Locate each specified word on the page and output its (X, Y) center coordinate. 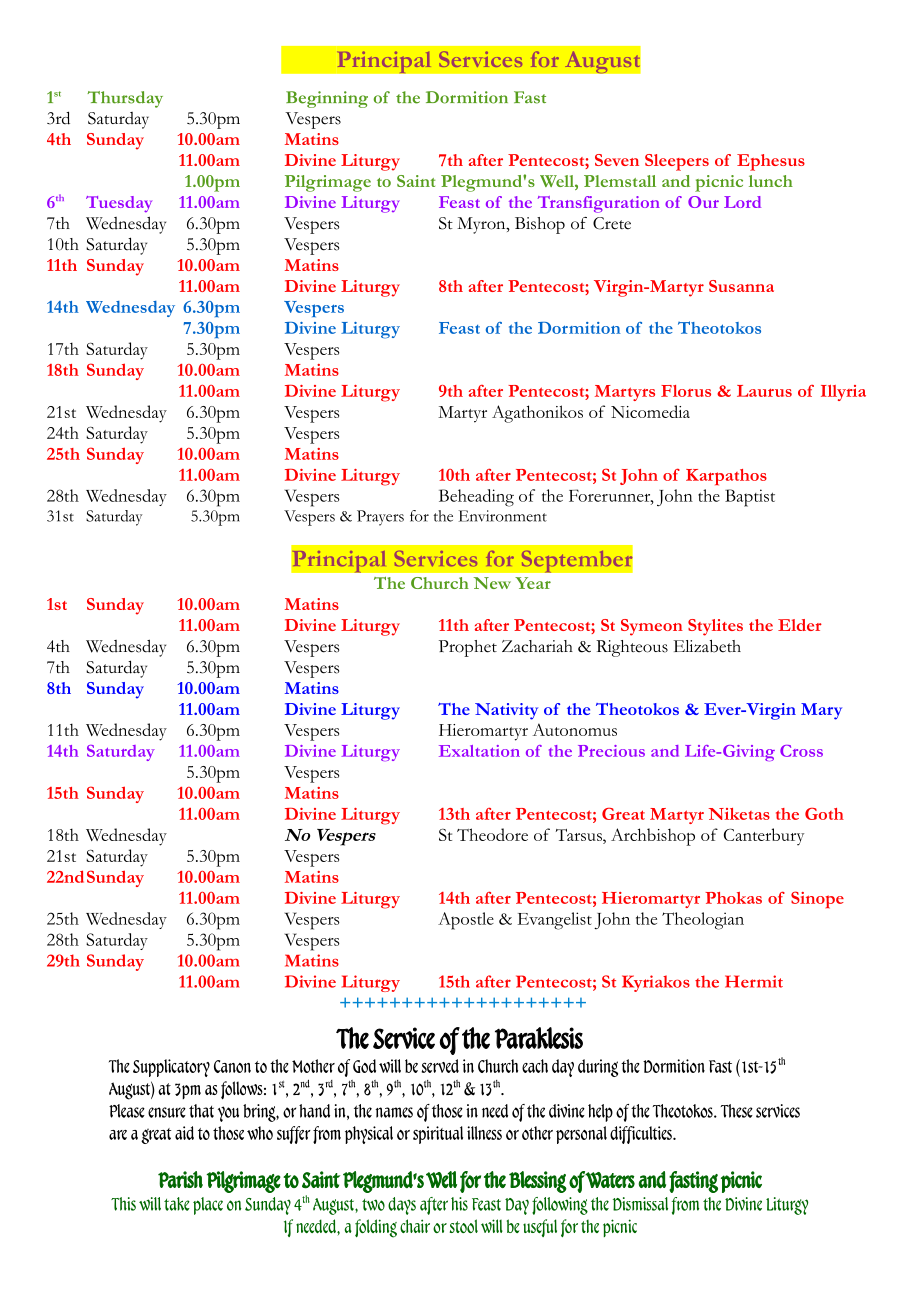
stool (464, 1226)
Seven (617, 160)
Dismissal (640, 1204)
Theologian (703, 921)
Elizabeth (707, 646)
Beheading (476, 498)
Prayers (380, 518)
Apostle (466, 921)
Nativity (506, 711)
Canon (232, 1066)
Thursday (125, 99)
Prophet (468, 648)
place (208, 1206)
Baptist (750, 498)
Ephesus (771, 162)
